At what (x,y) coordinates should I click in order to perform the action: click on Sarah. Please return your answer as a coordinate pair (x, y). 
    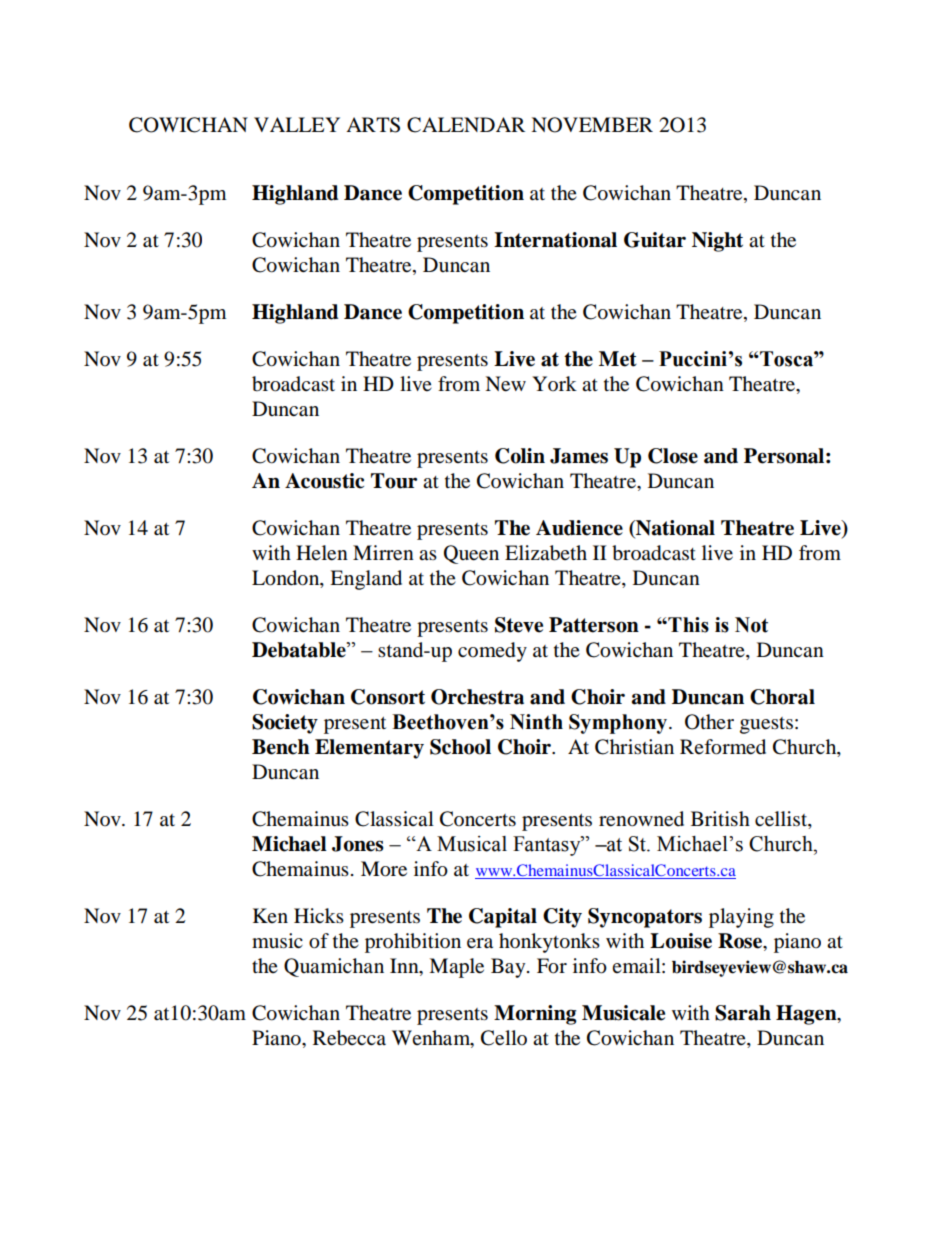
    Looking at the image, I should click on (743, 1013).
